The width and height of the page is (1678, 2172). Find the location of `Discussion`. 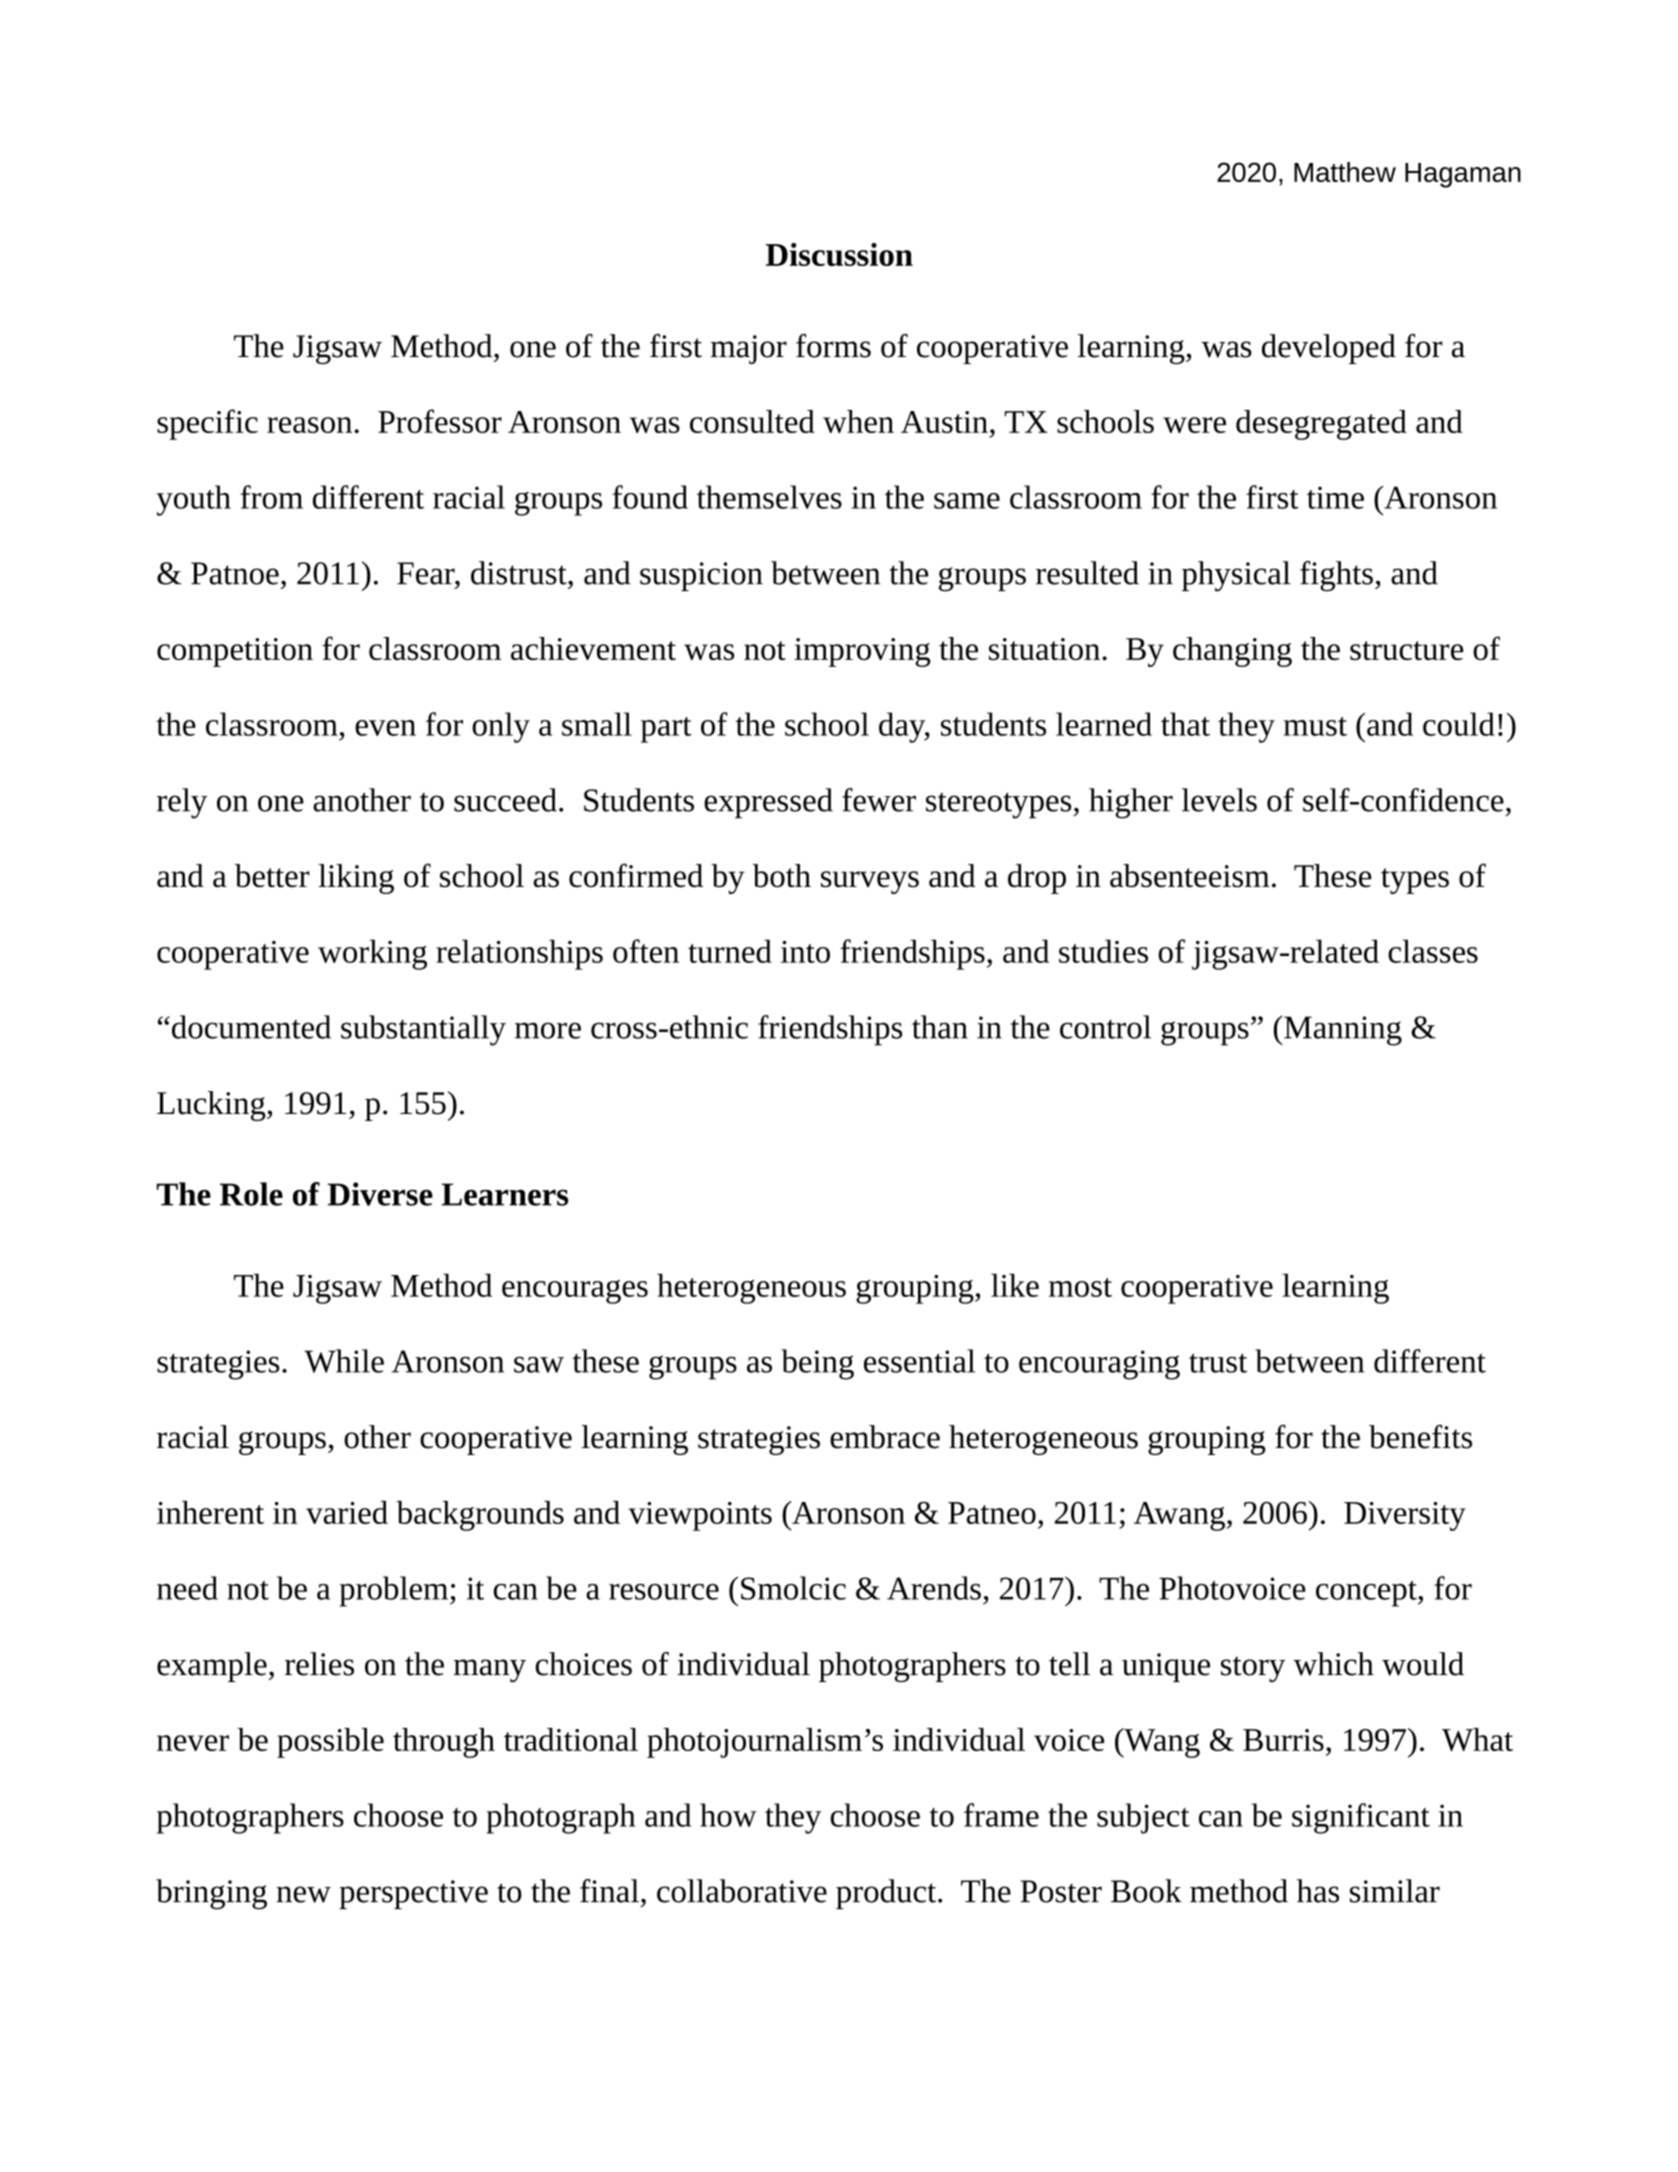

Discussion is located at coordinates (839, 254).
